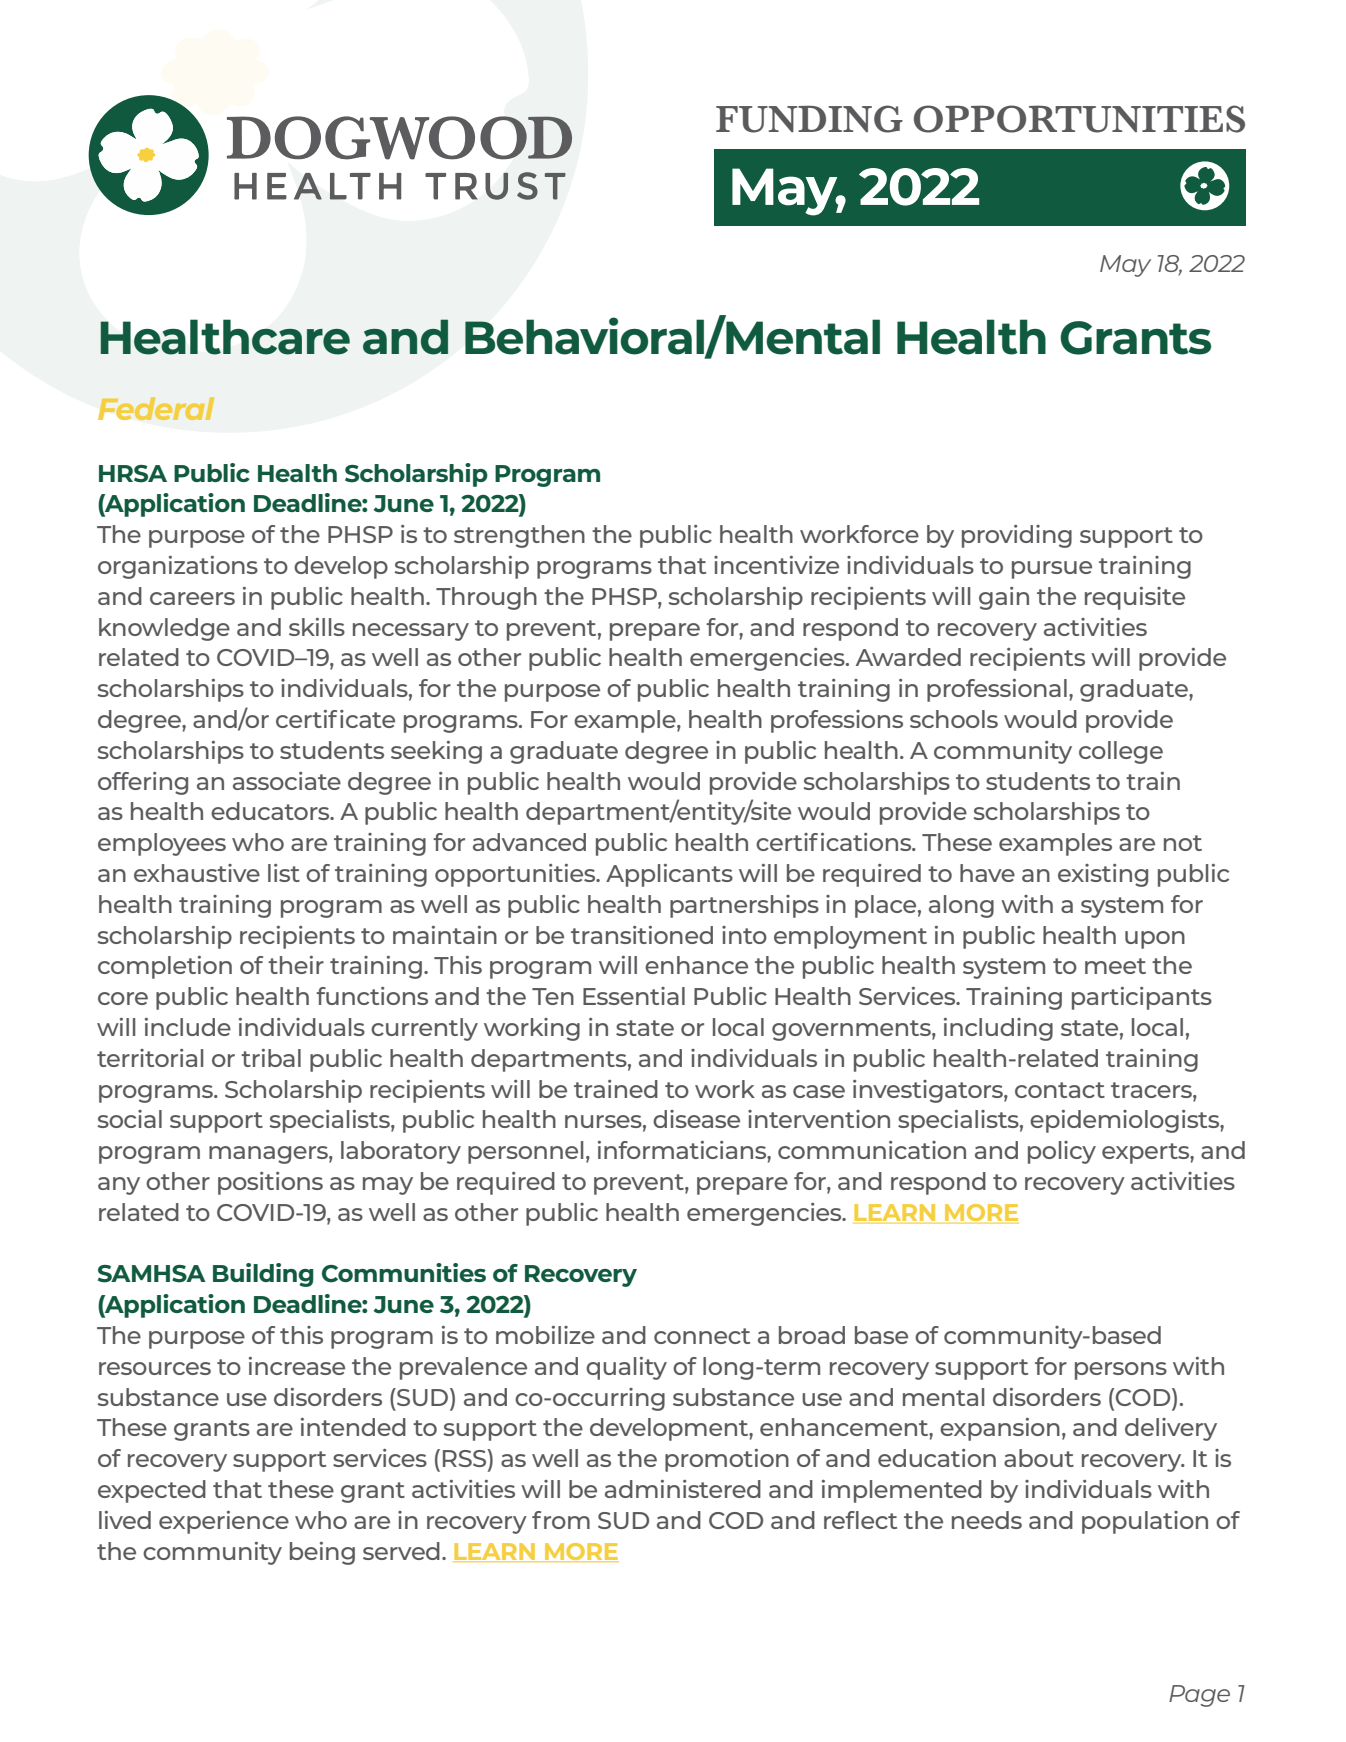 This image has height=1742, width=1346. What do you see at coordinates (669, 875) in the image?
I see `Applicants` at bounding box center [669, 875].
